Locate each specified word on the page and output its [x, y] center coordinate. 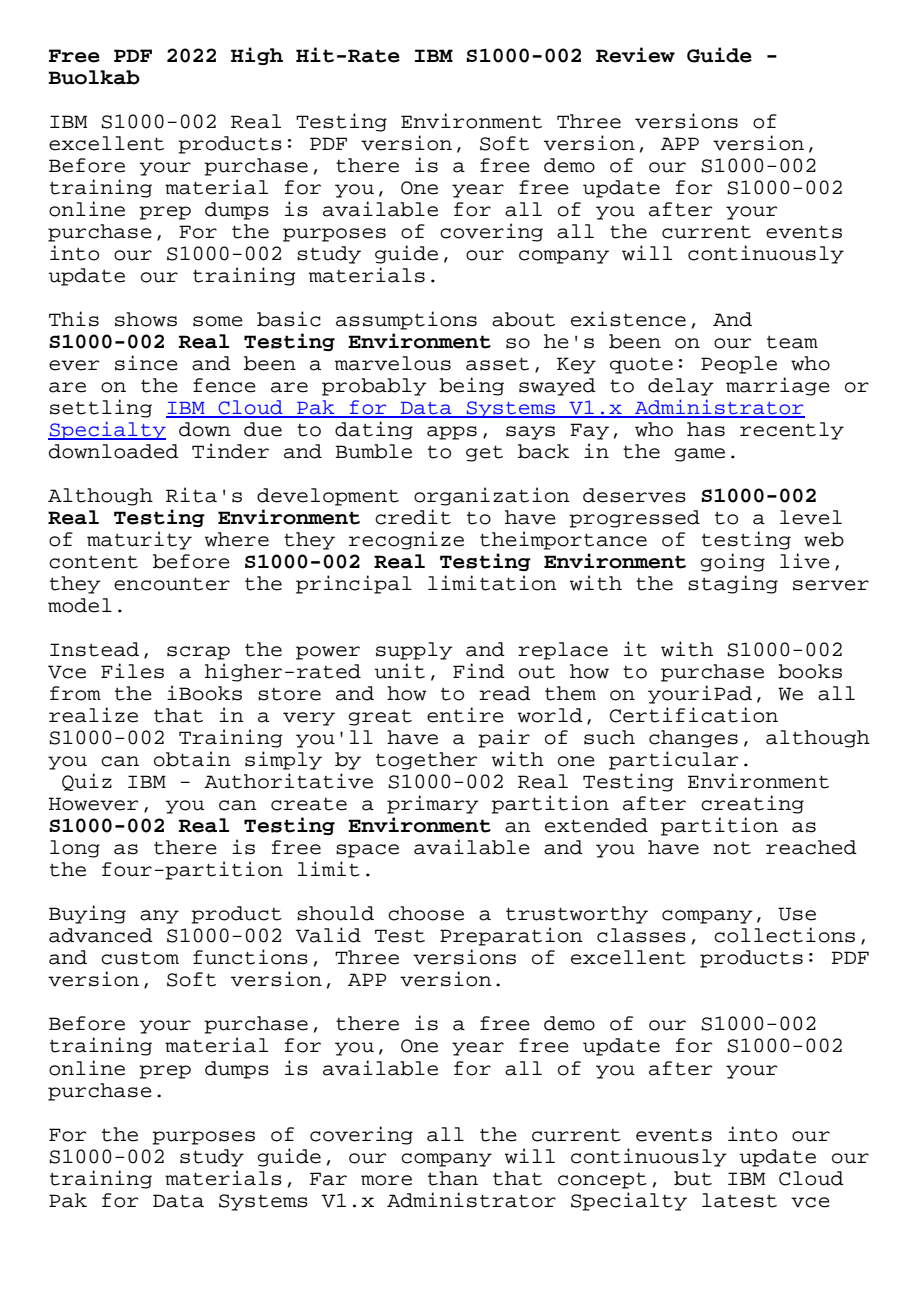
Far [328, 1179]
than [453, 1178]
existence [628, 319]
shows [146, 319]
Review [635, 55]
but [693, 1178]
